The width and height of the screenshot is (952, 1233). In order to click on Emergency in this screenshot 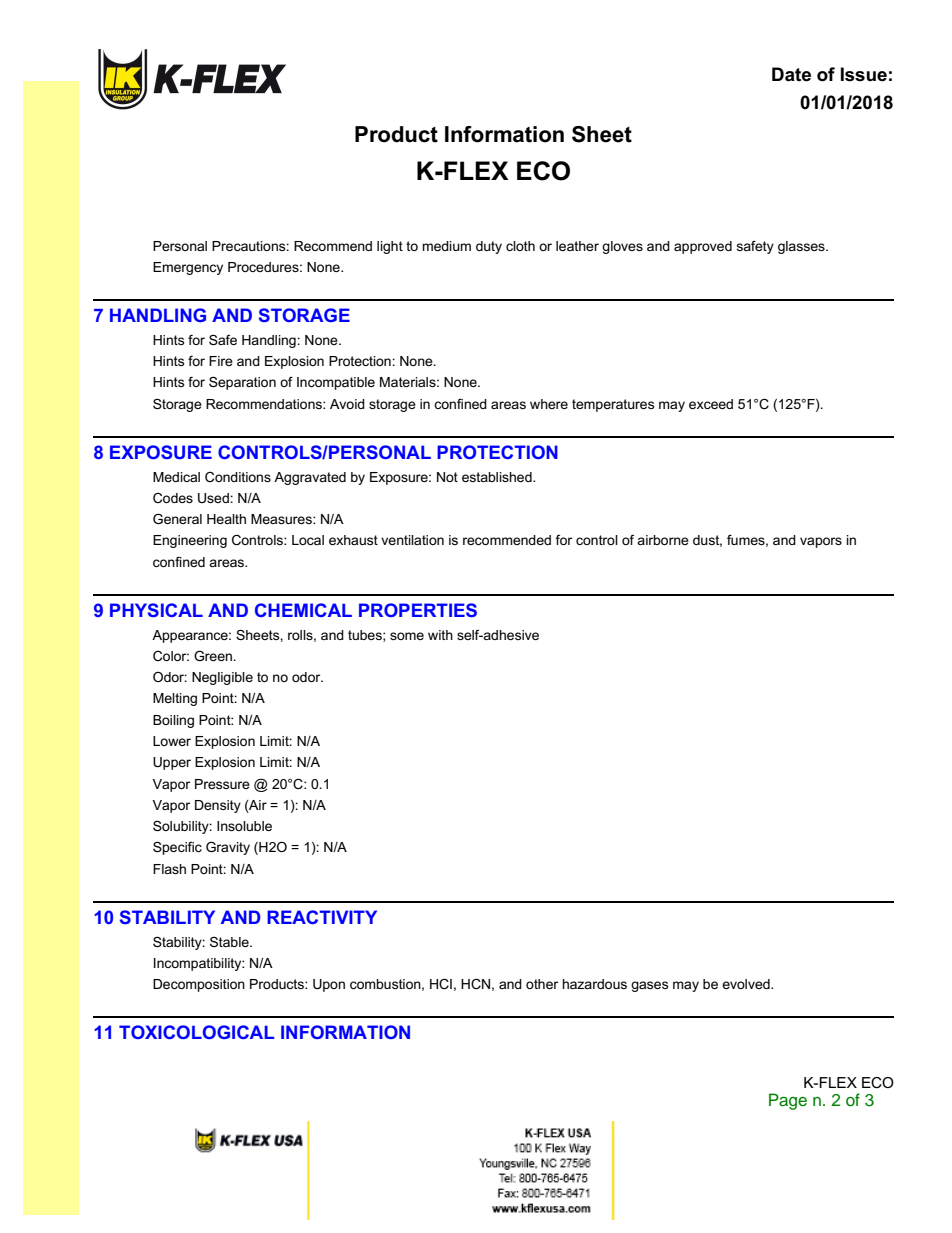, I will do `click(188, 268)`.
